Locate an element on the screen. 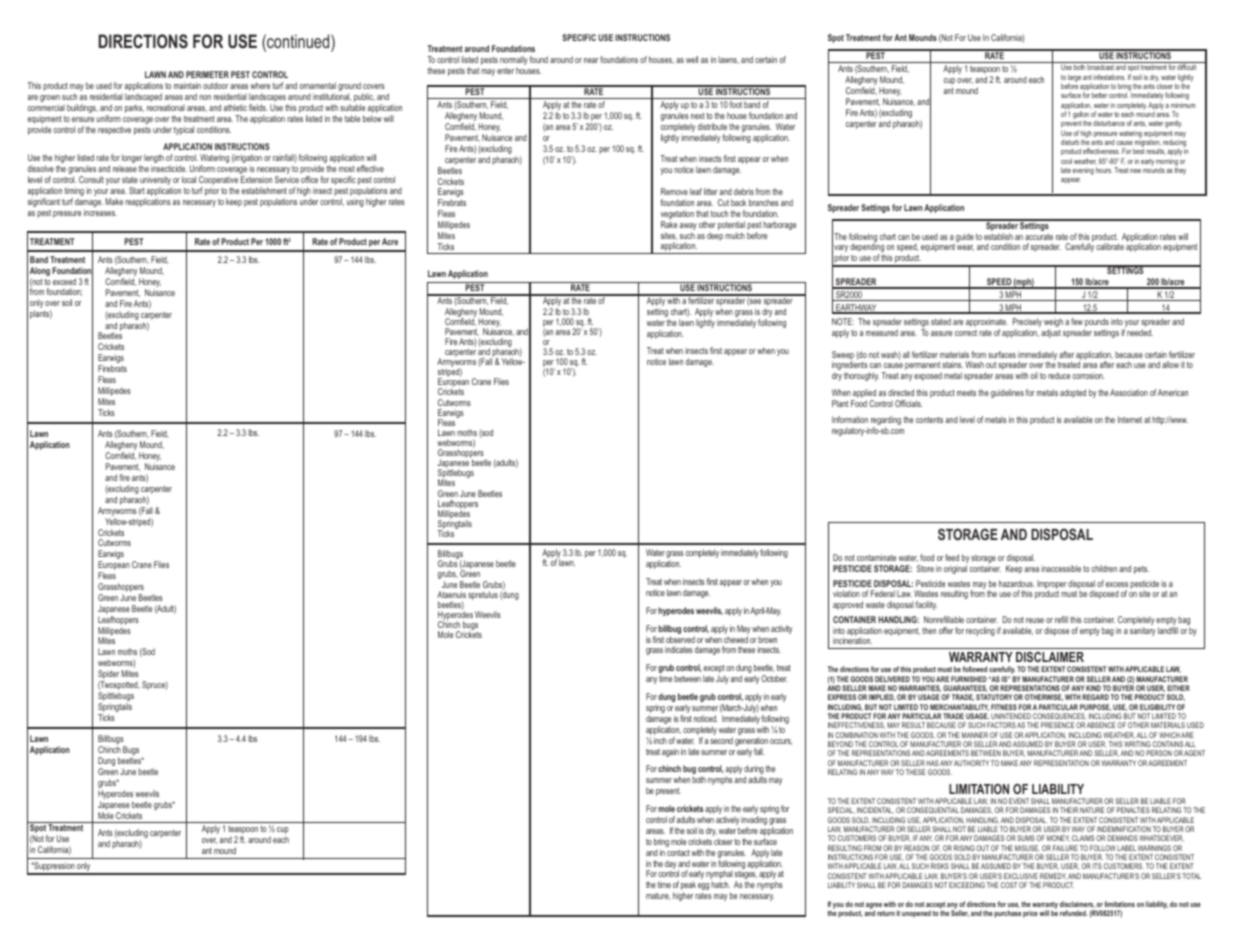  COST is located at coordinates (1009, 885).
